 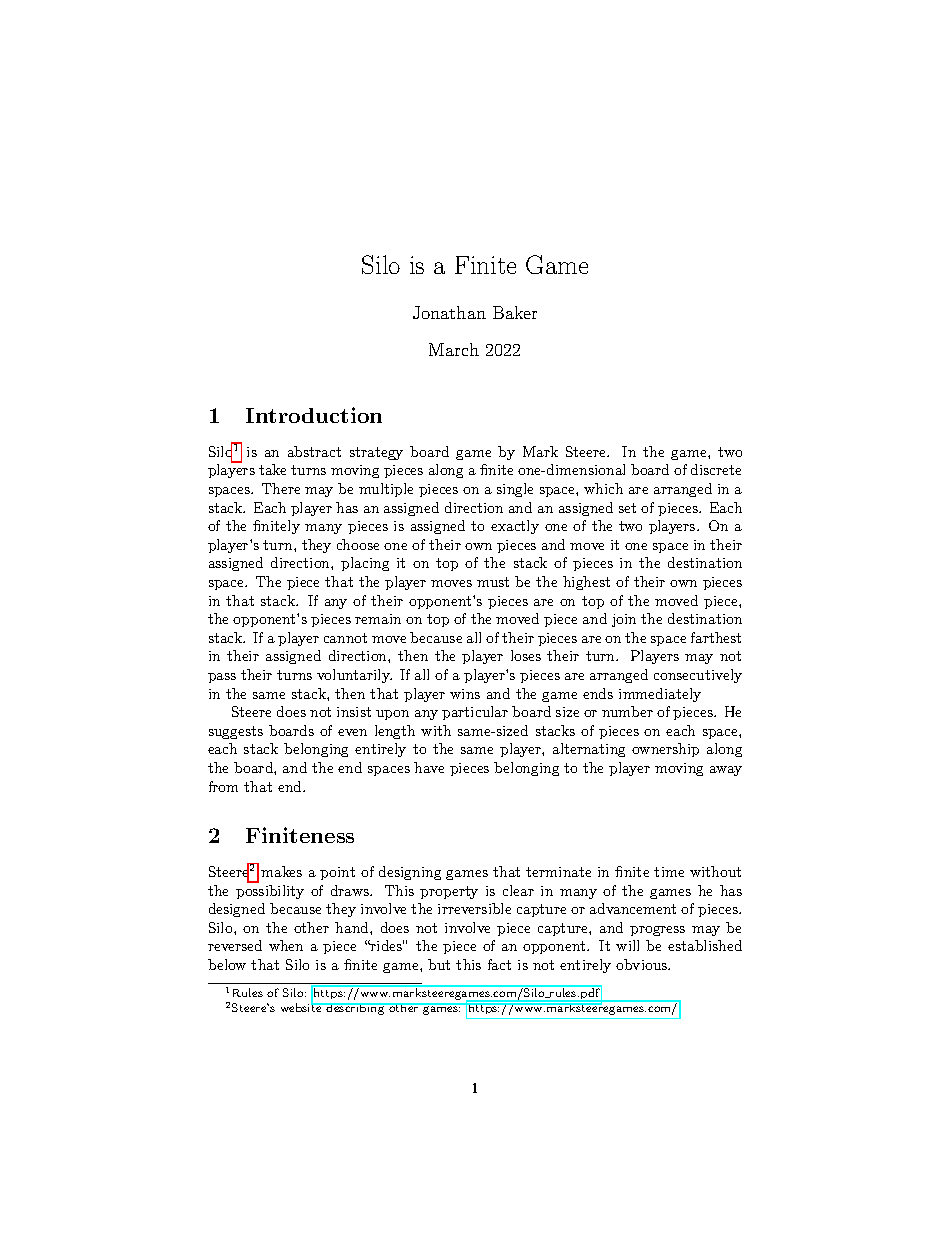 I want to click on Introduction, so click(x=314, y=415).
